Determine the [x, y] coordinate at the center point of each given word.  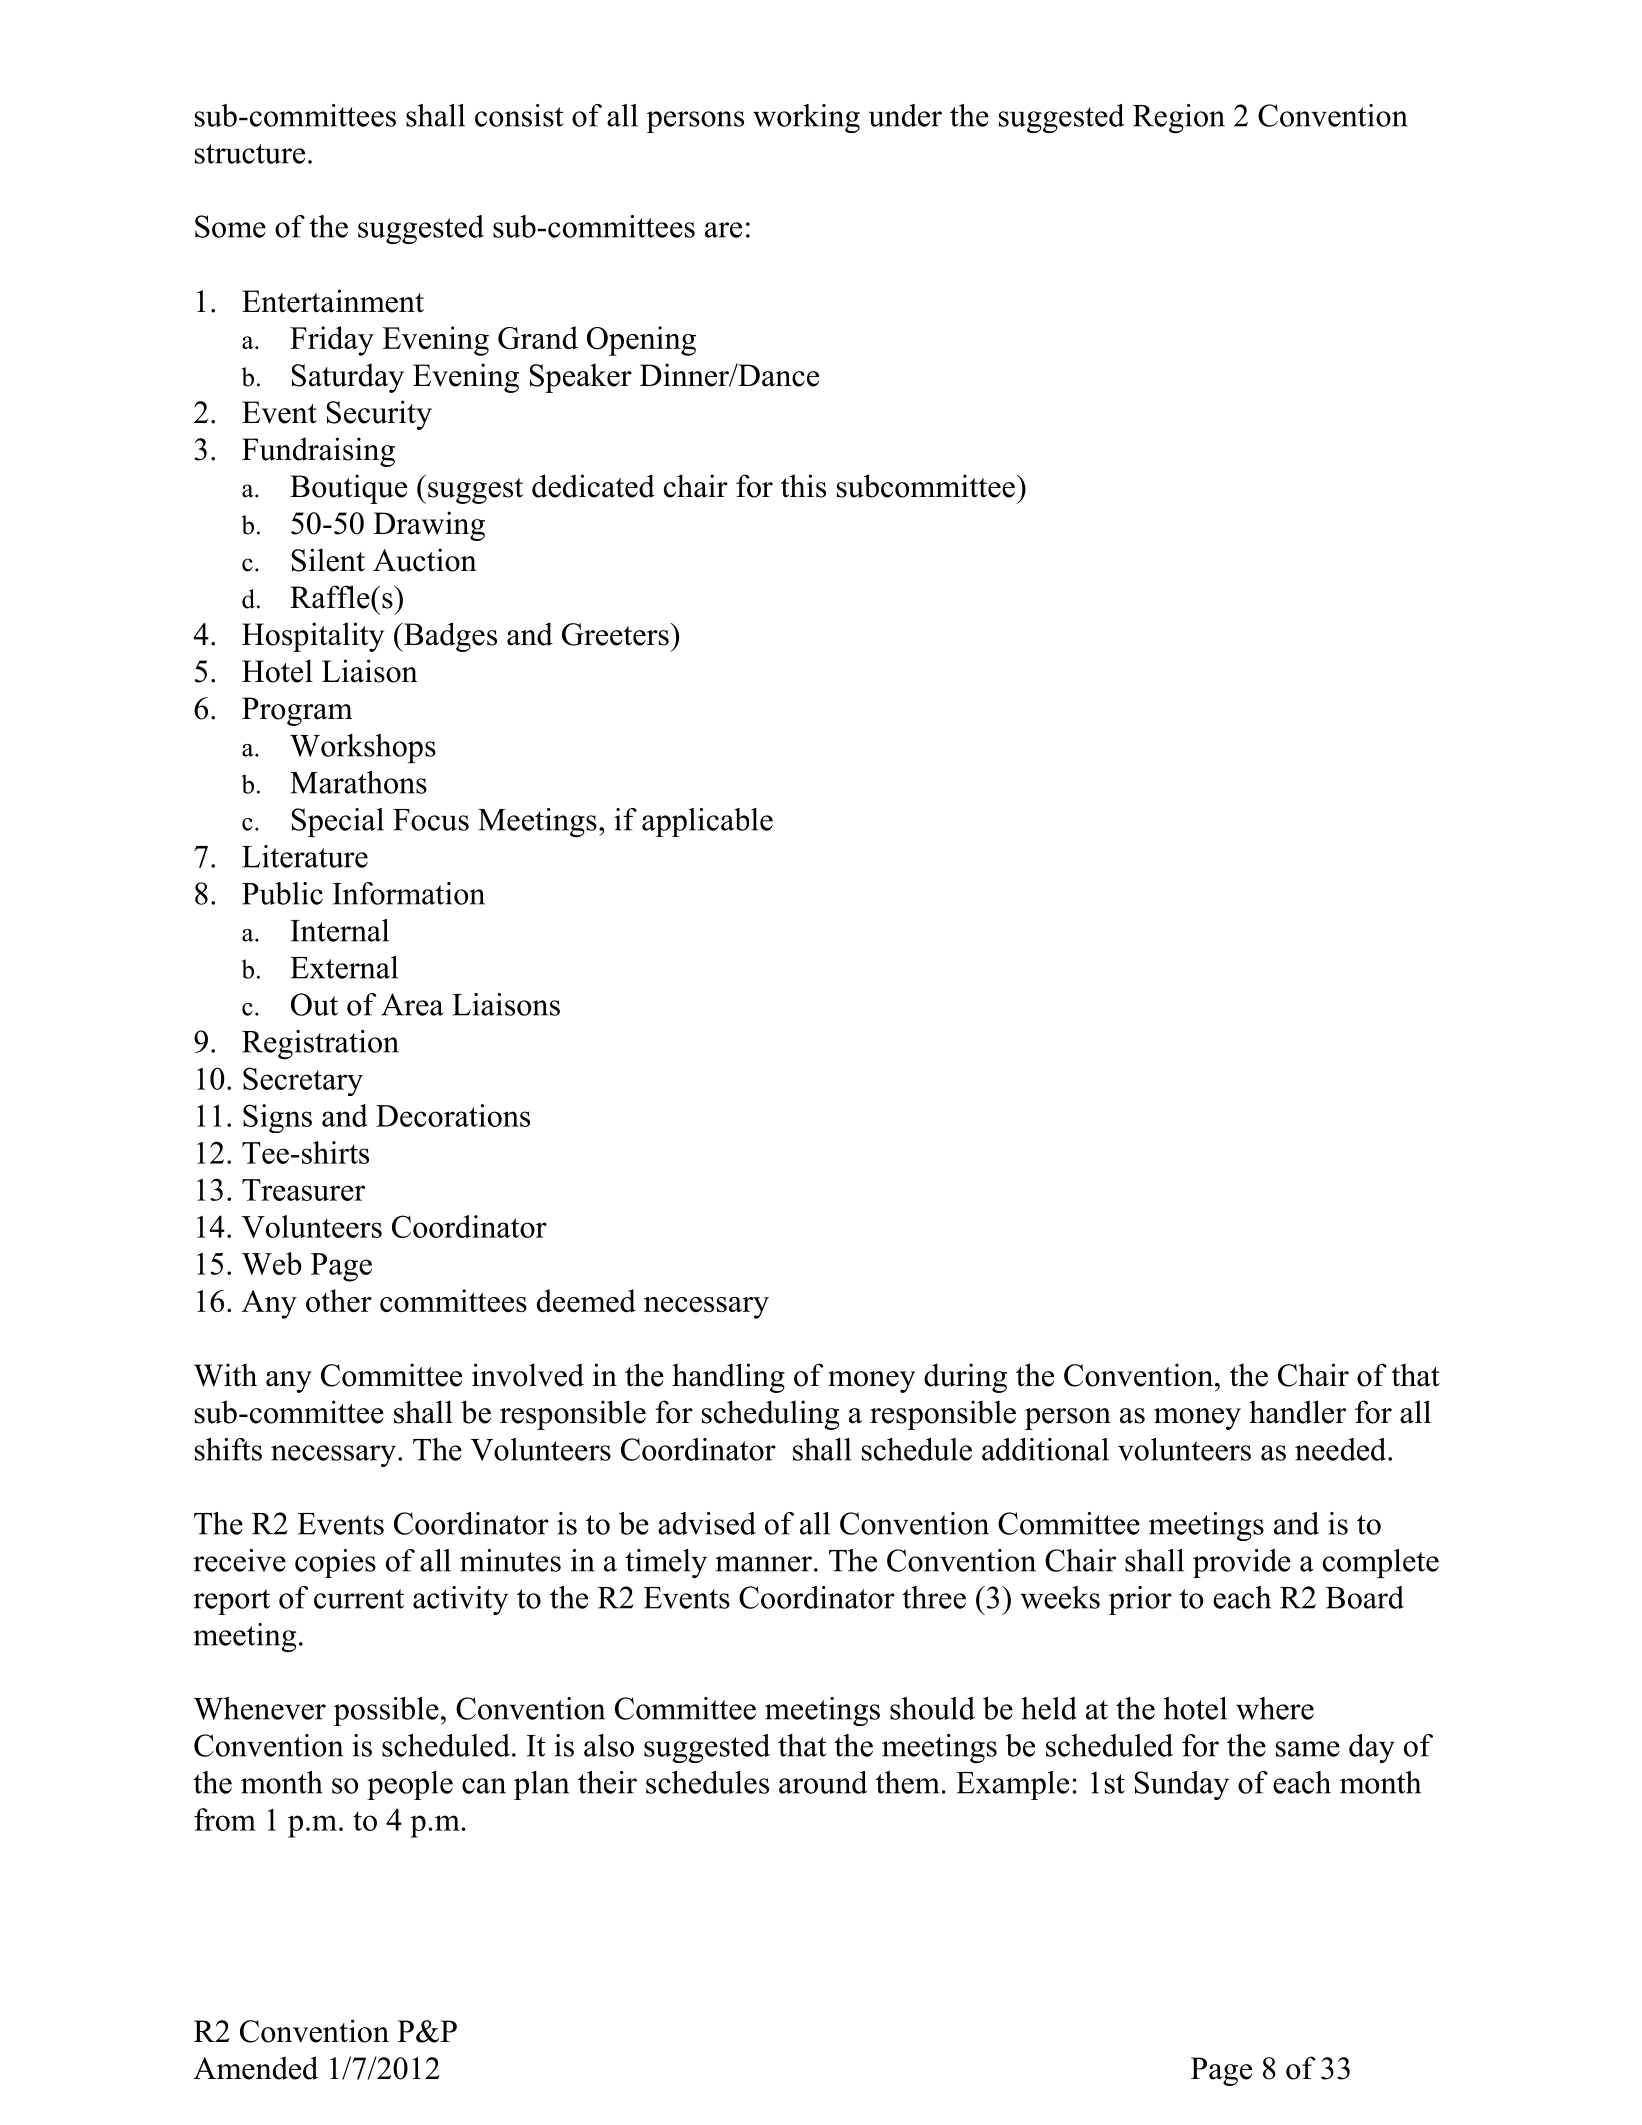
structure [250, 154]
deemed [586, 1300]
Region [1179, 118]
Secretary [303, 1081]
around [823, 1782]
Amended [255, 2068]
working [806, 118]
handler [1297, 1412]
